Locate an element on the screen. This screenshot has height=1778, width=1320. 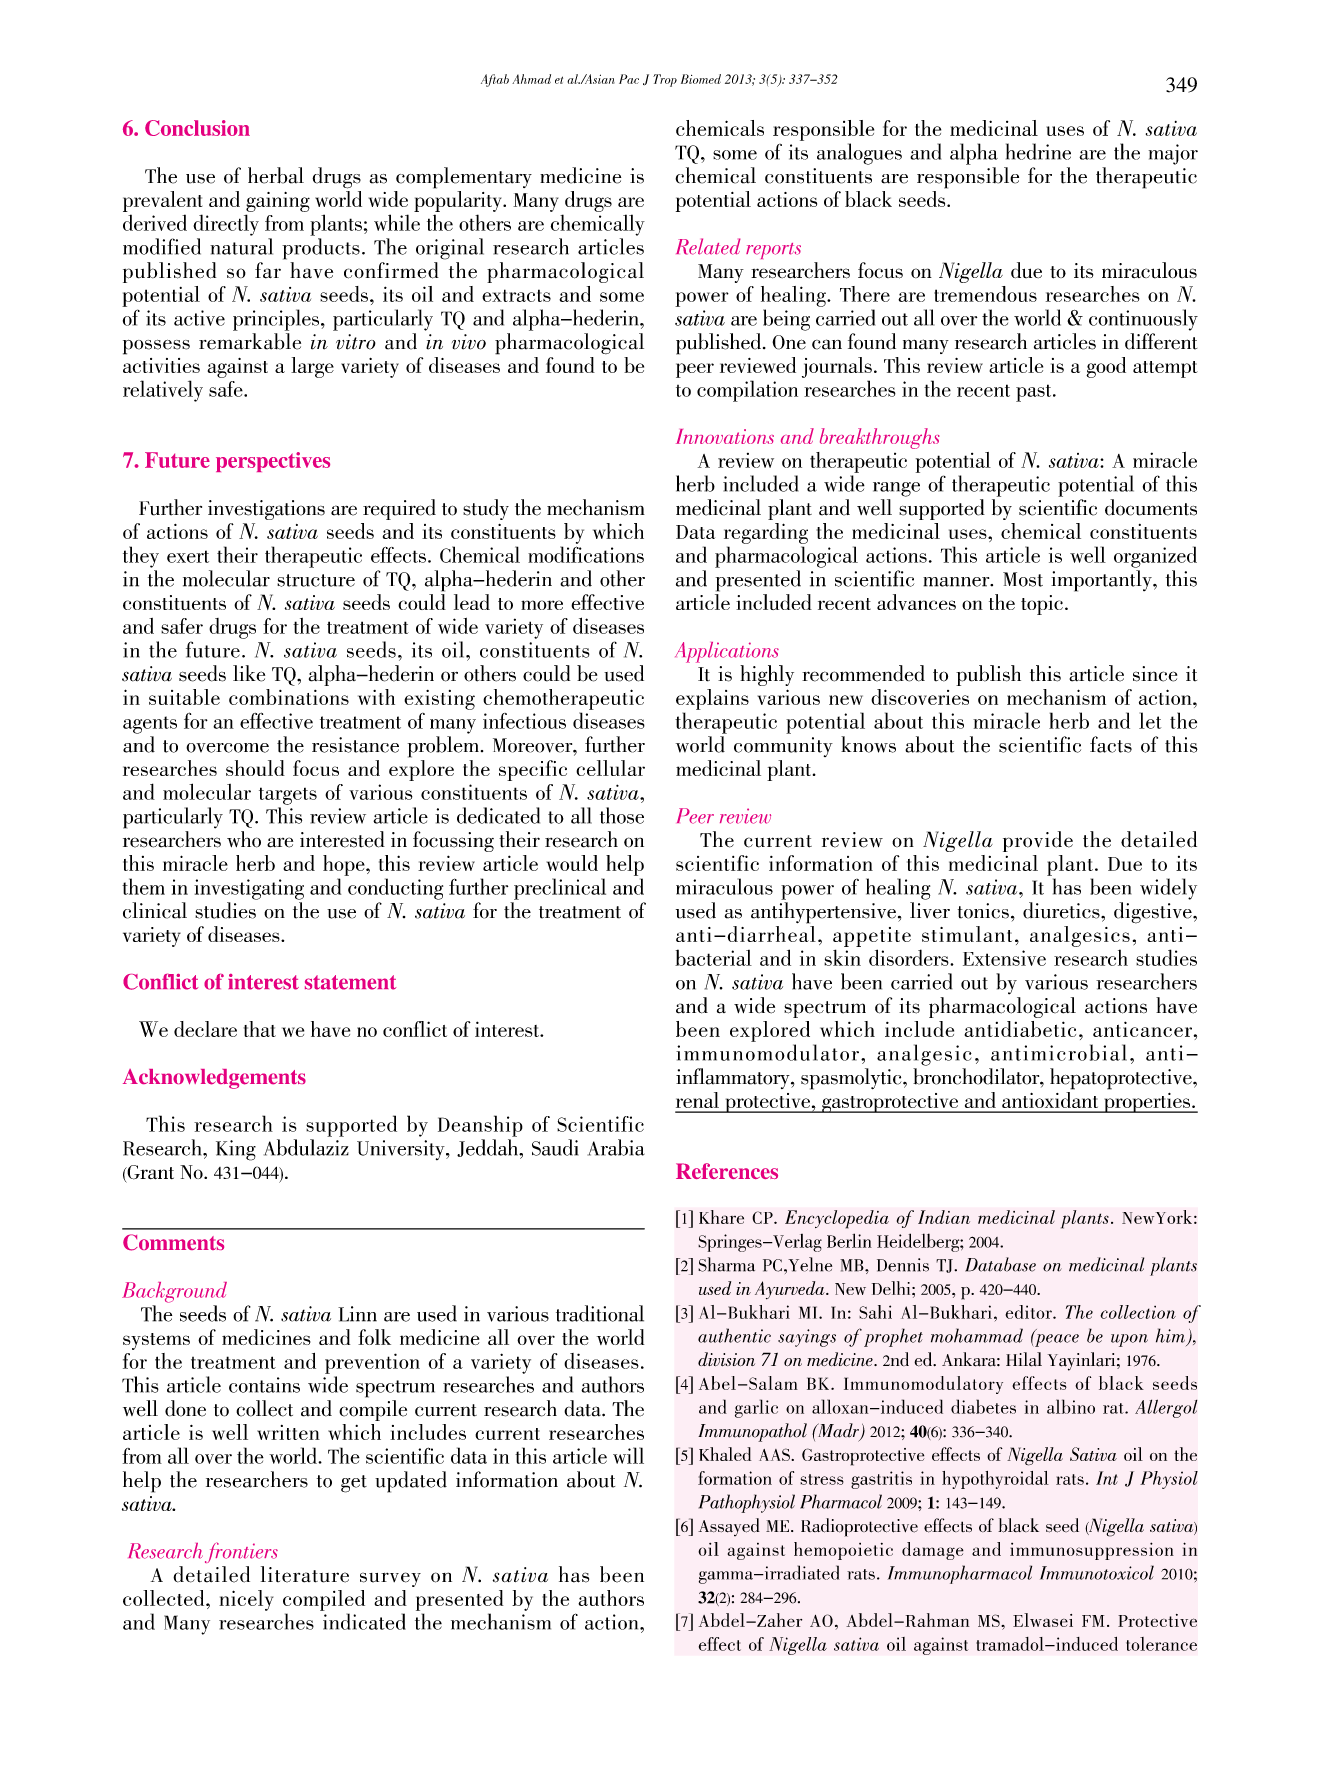
Pac is located at coordinates (629, 79).
